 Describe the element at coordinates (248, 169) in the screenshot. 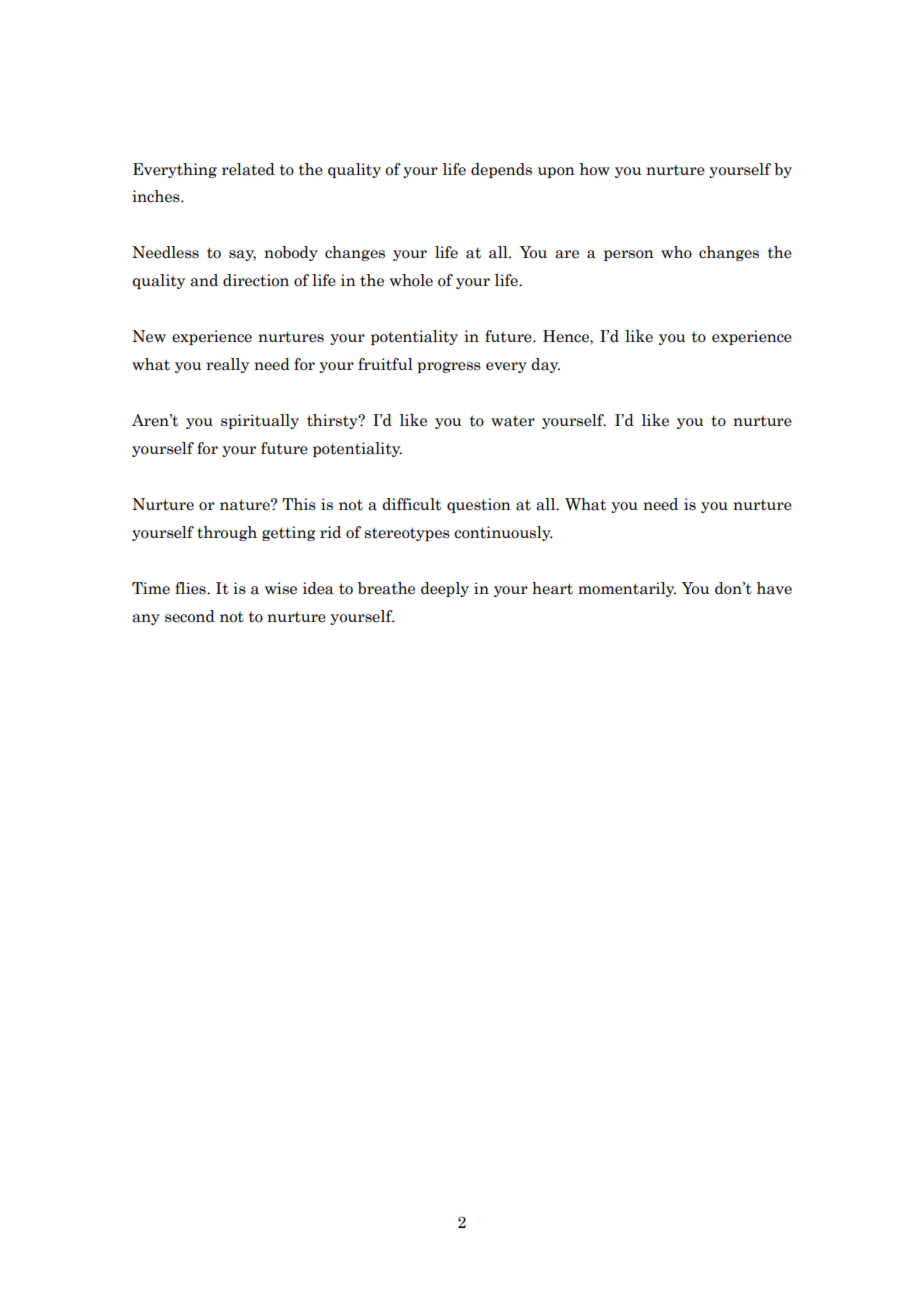

I see `related` at that location.
